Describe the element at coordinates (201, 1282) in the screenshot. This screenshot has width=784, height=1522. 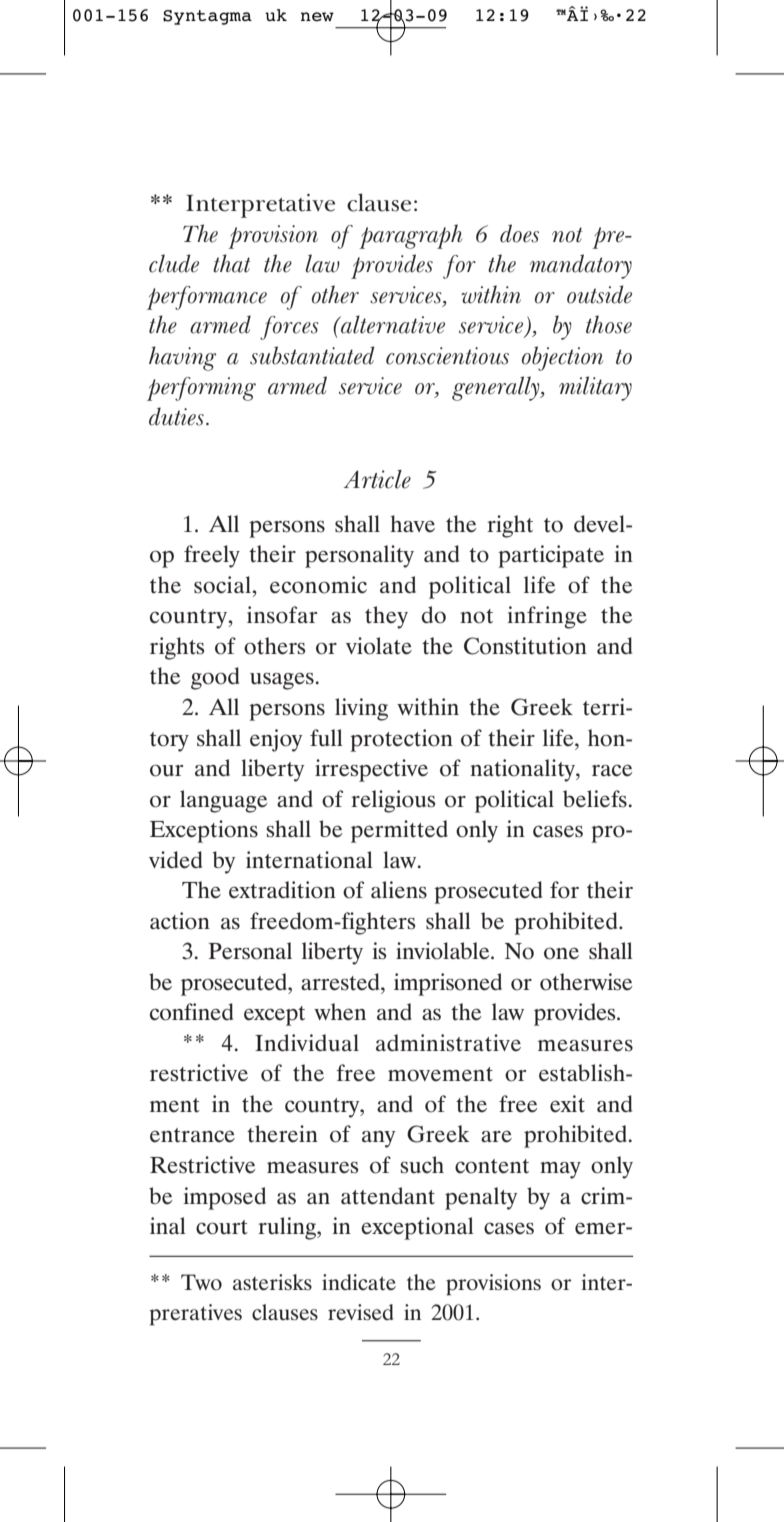
I see `Two` at that location.
